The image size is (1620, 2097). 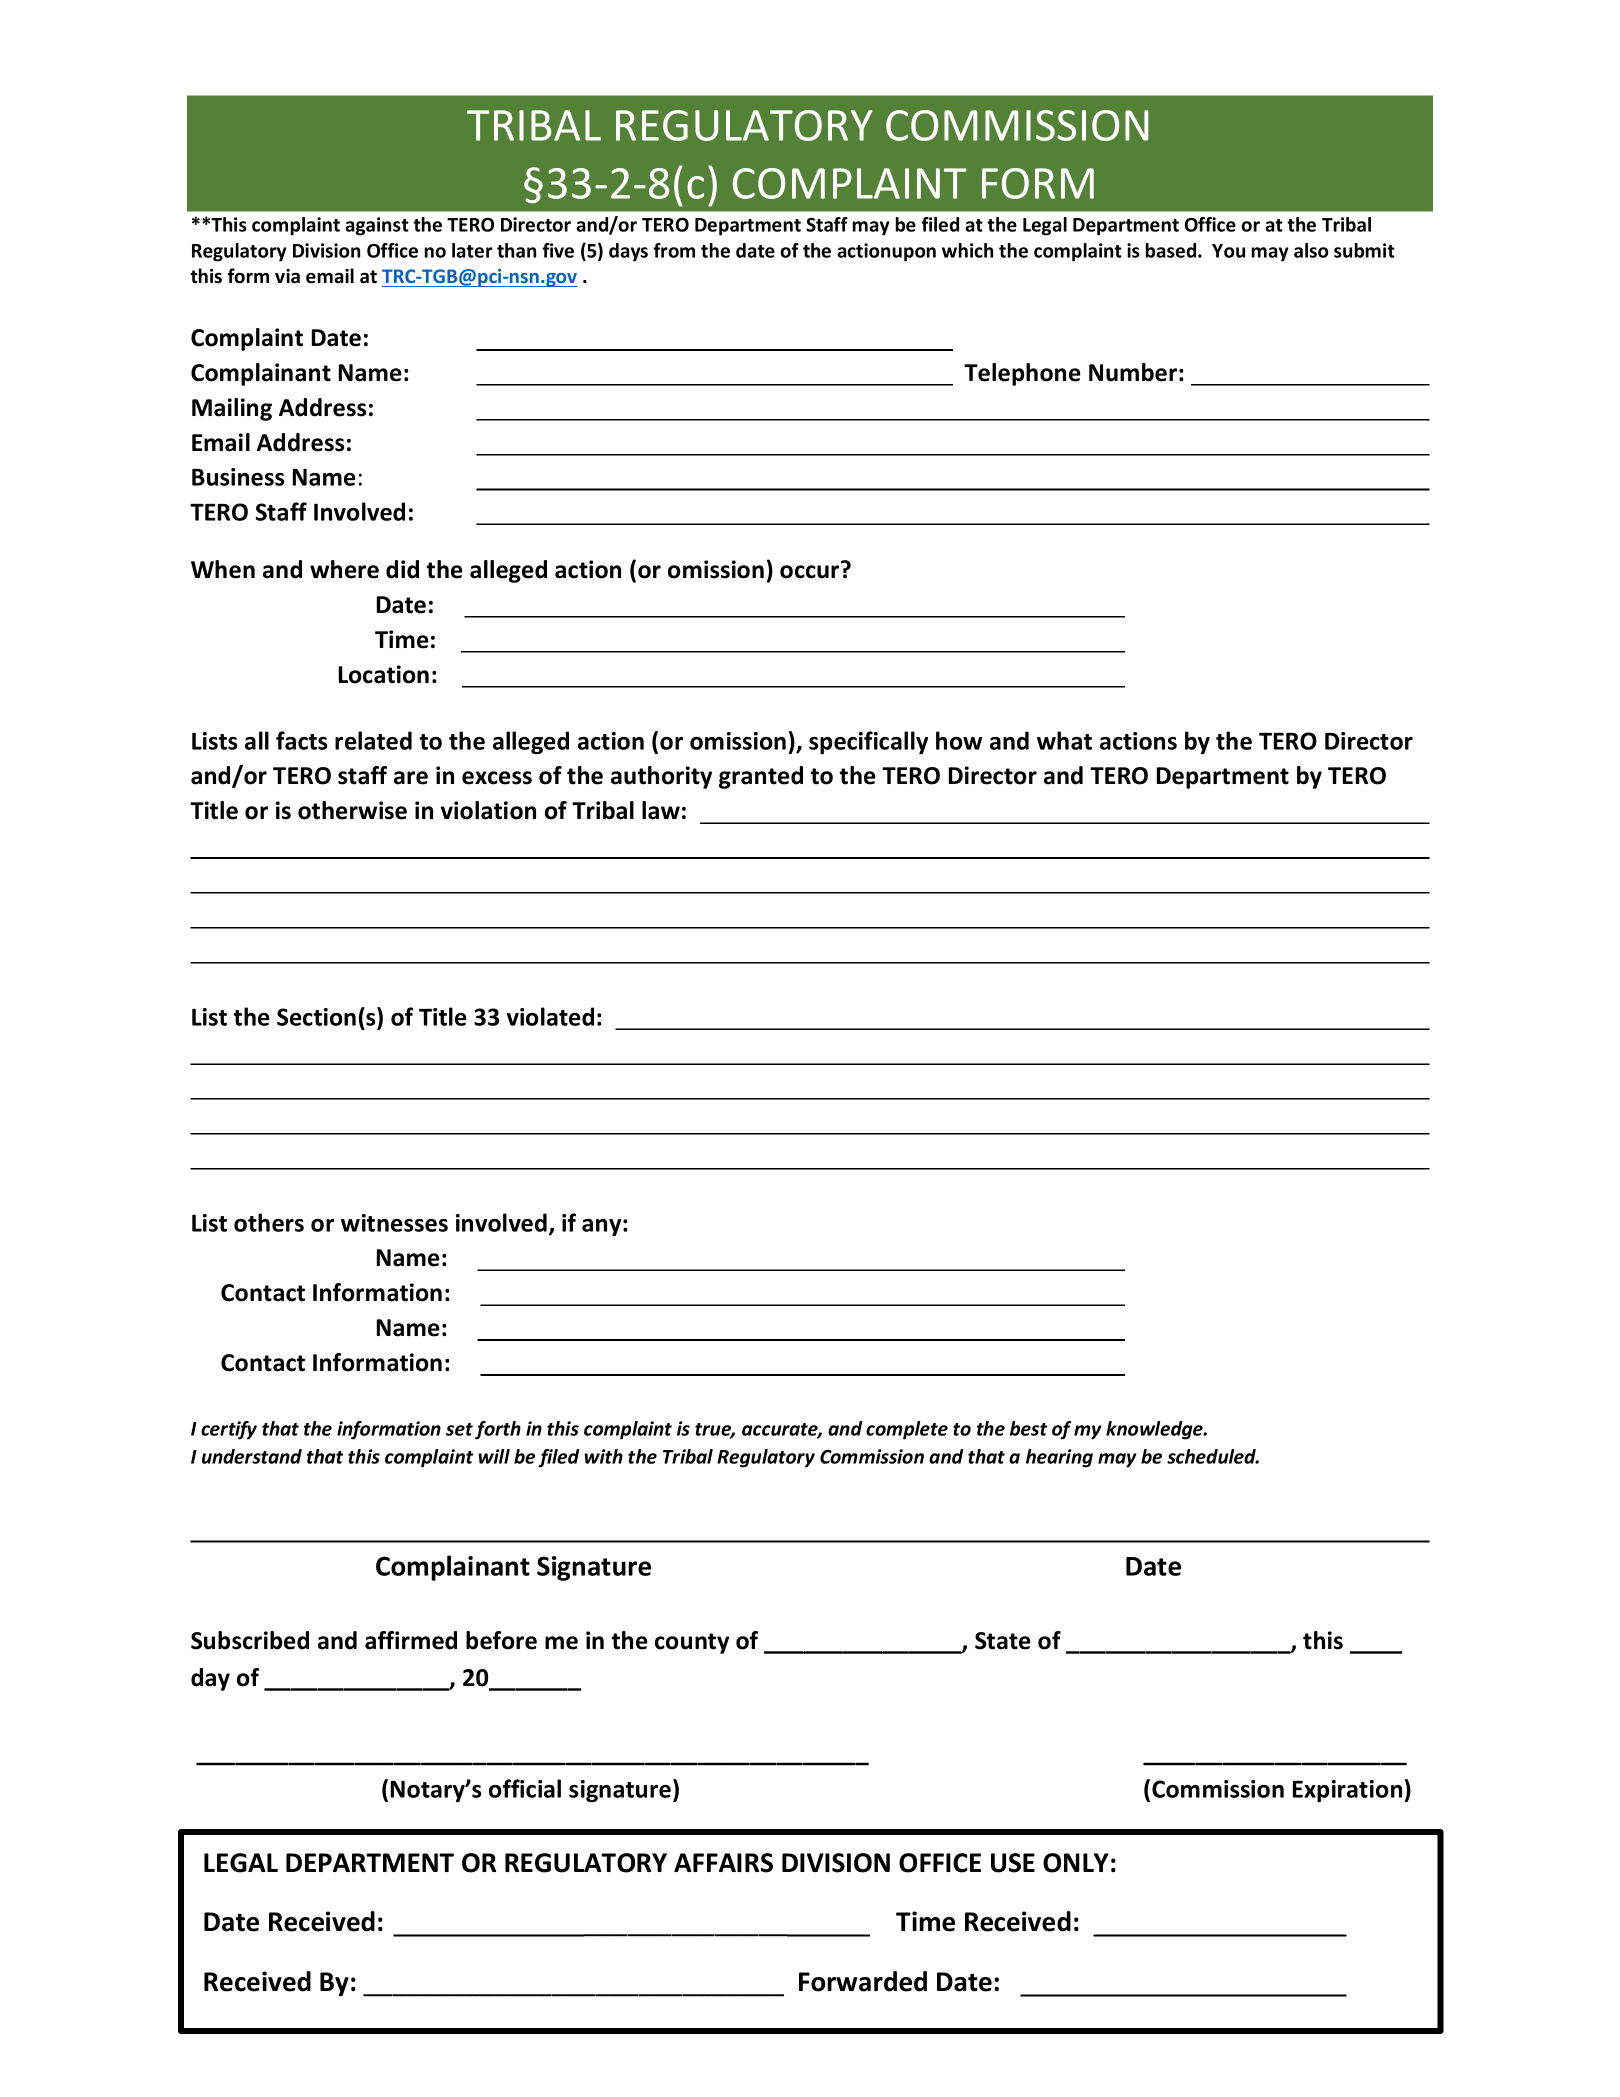 What do you see at coordinates (459, 1429) in the page?
I see `set` at bounding box center [459, 1429].
